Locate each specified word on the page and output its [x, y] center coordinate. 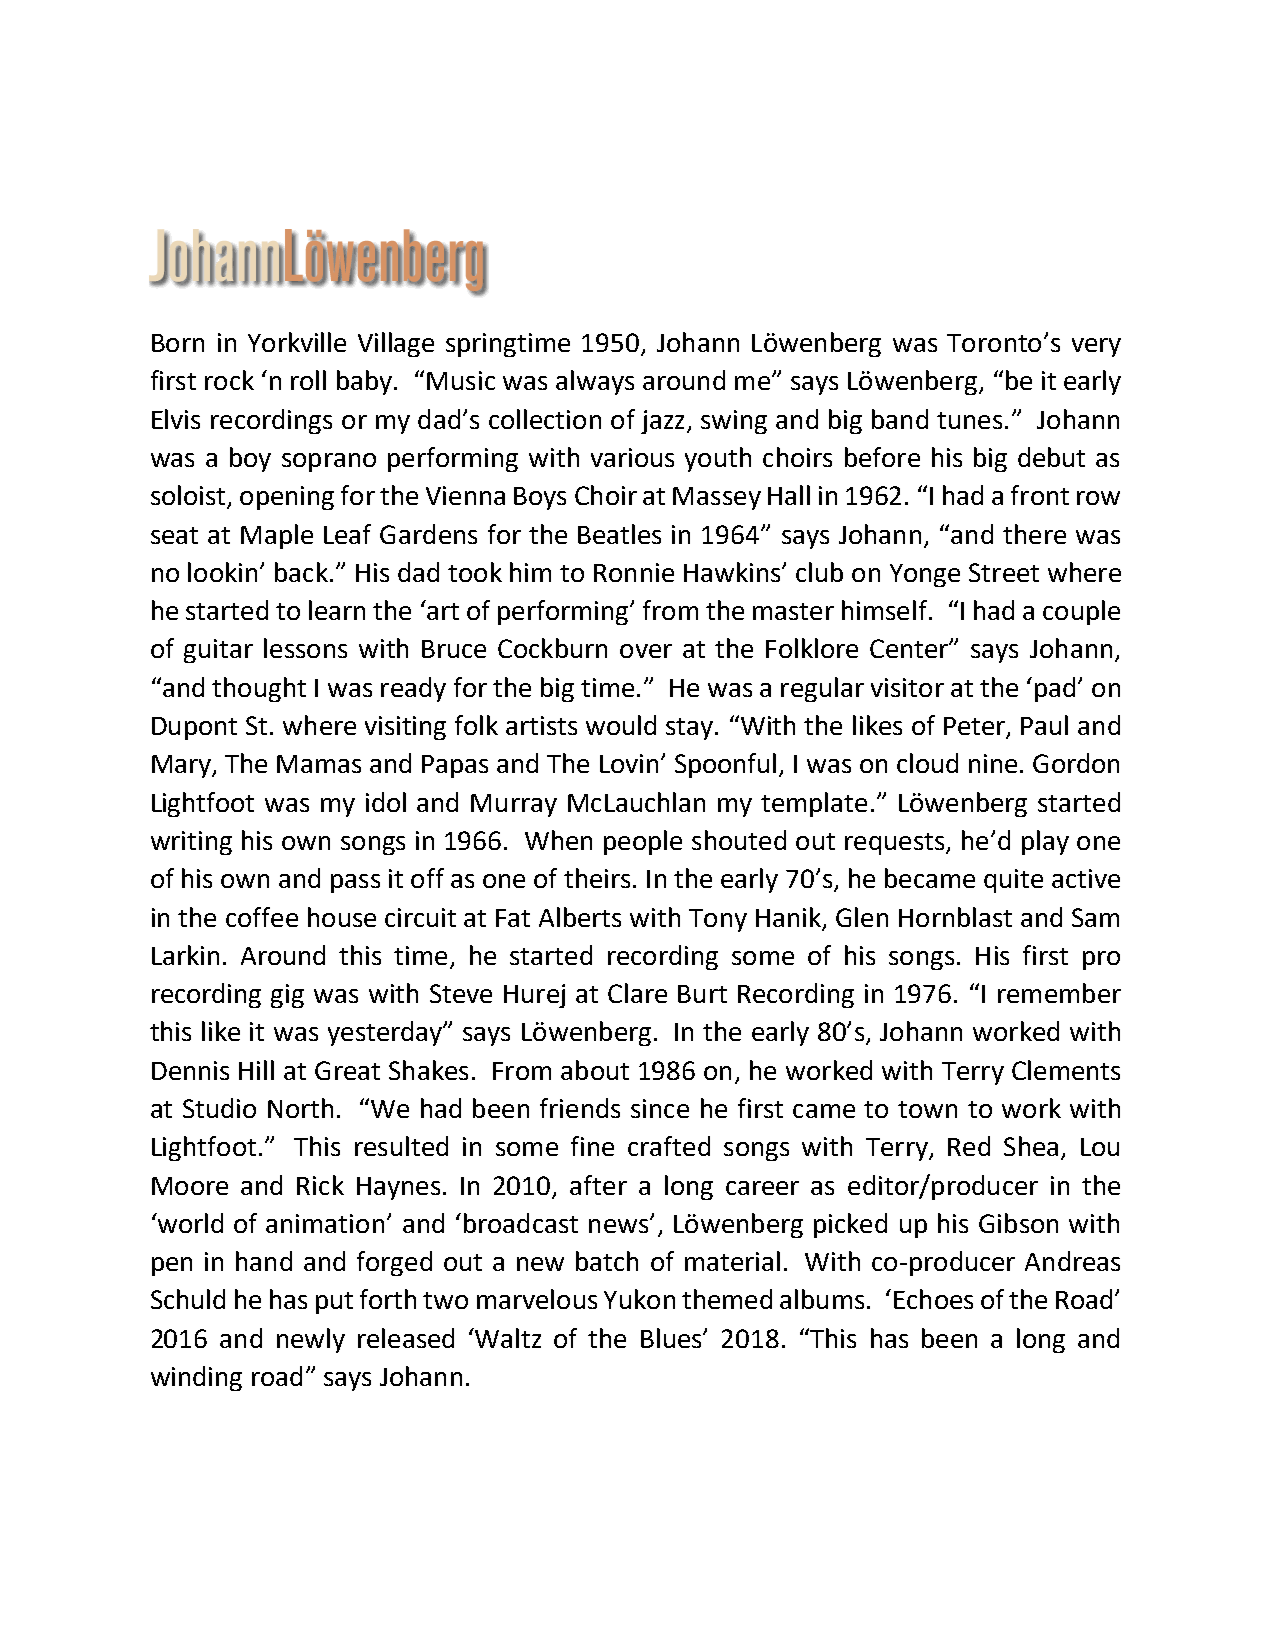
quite [1013, 881]
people [643, 842]
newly [311, 1340]
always [595, 382]
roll [308, 380]
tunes [969, 420]
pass [355, 883]
